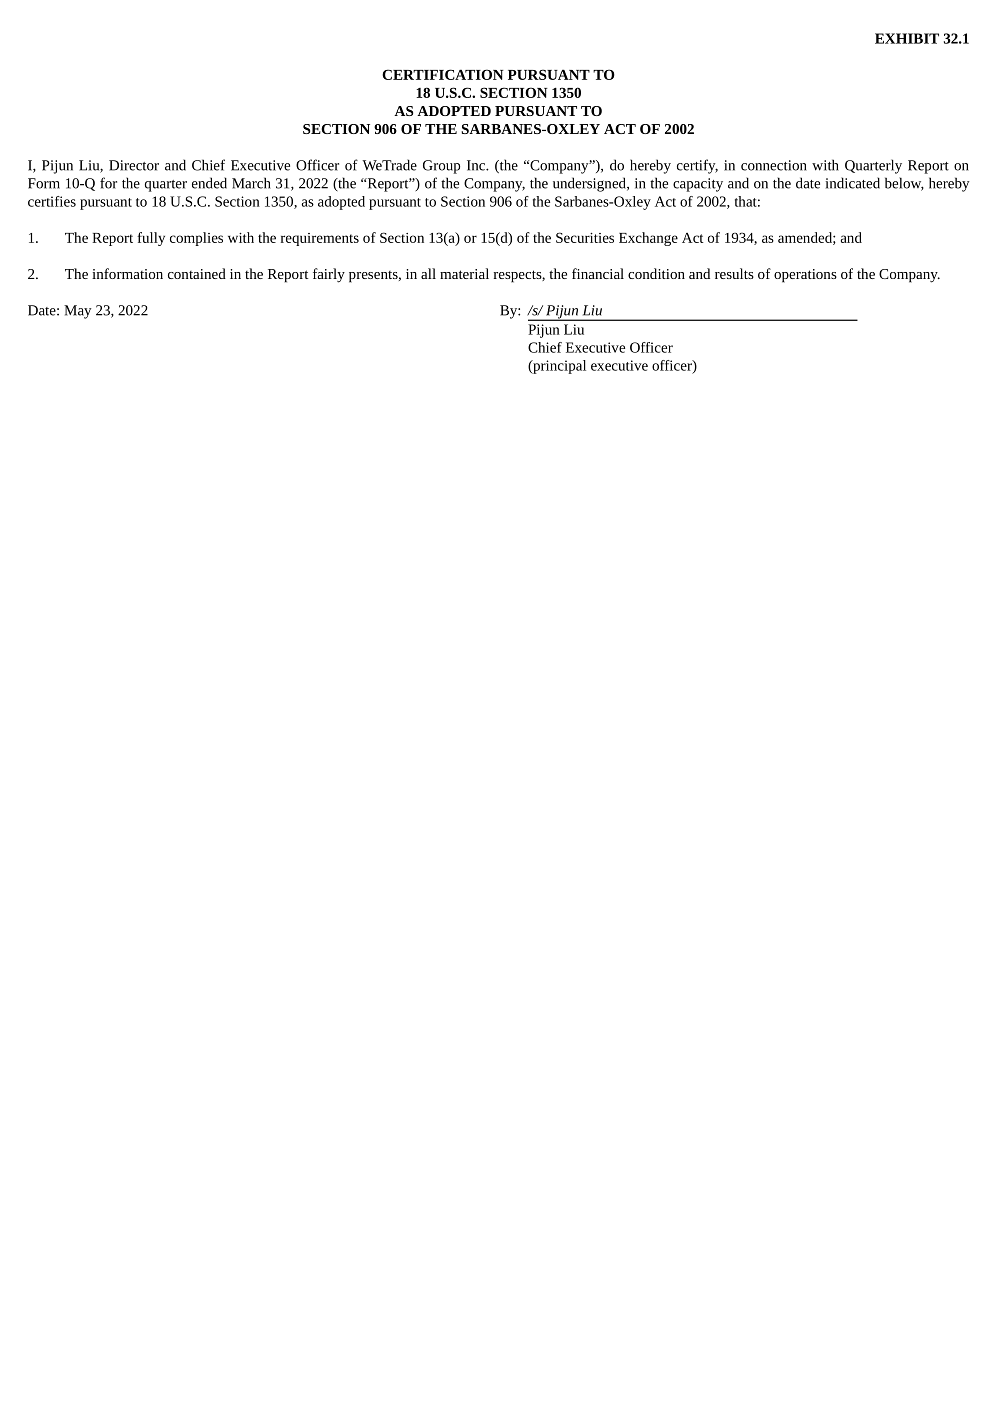 This document has width=998, height=1412. Describe the element at coordinates (907, 38) in the document. I see `EXHIBIT` at that location.
